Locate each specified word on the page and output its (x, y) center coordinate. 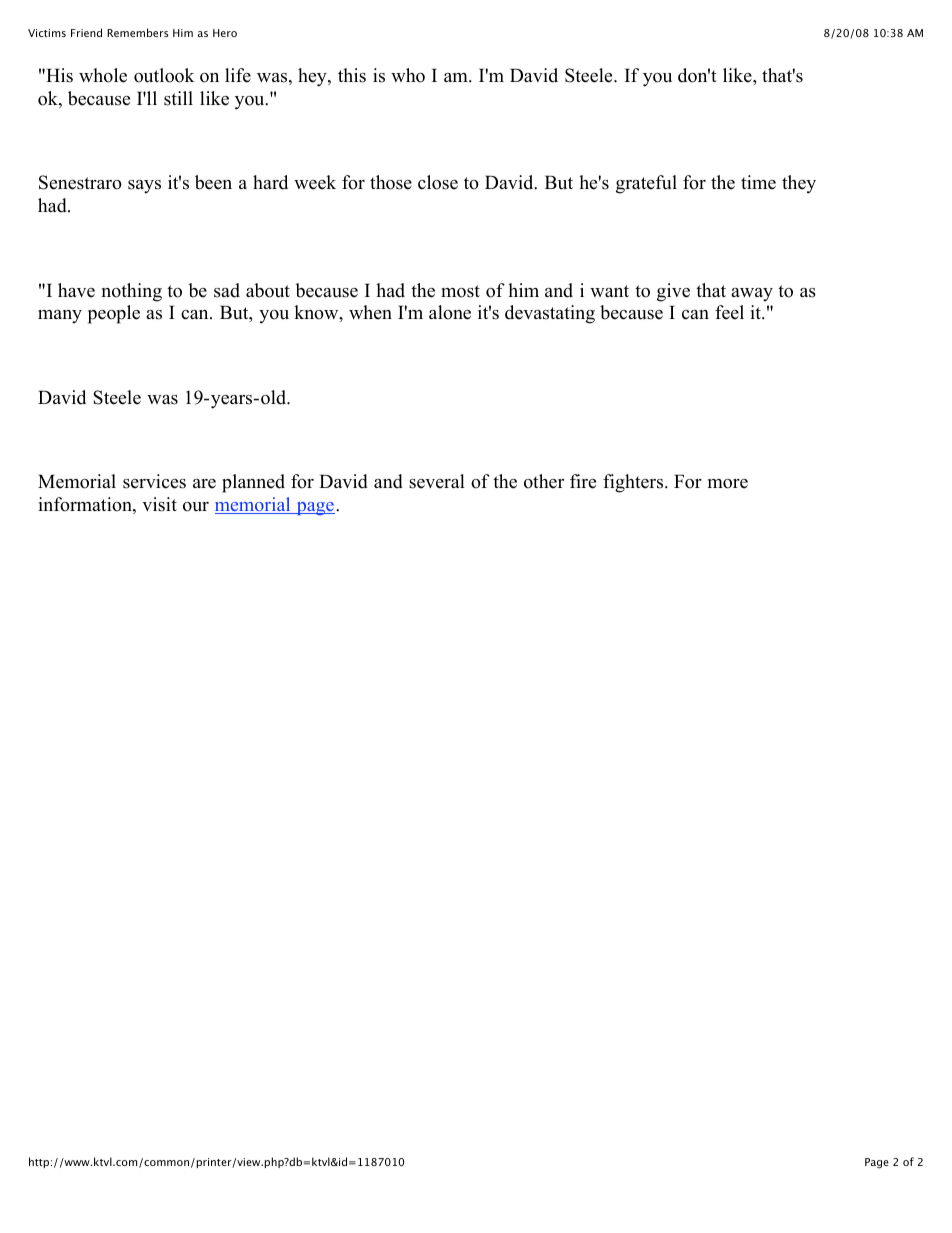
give (673, 292)
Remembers (137, 32)
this (352, 75)
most (460, 291)
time (758, 182)
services (154, 481)
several (437, 481)
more (728, 484)
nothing (132, 292)
